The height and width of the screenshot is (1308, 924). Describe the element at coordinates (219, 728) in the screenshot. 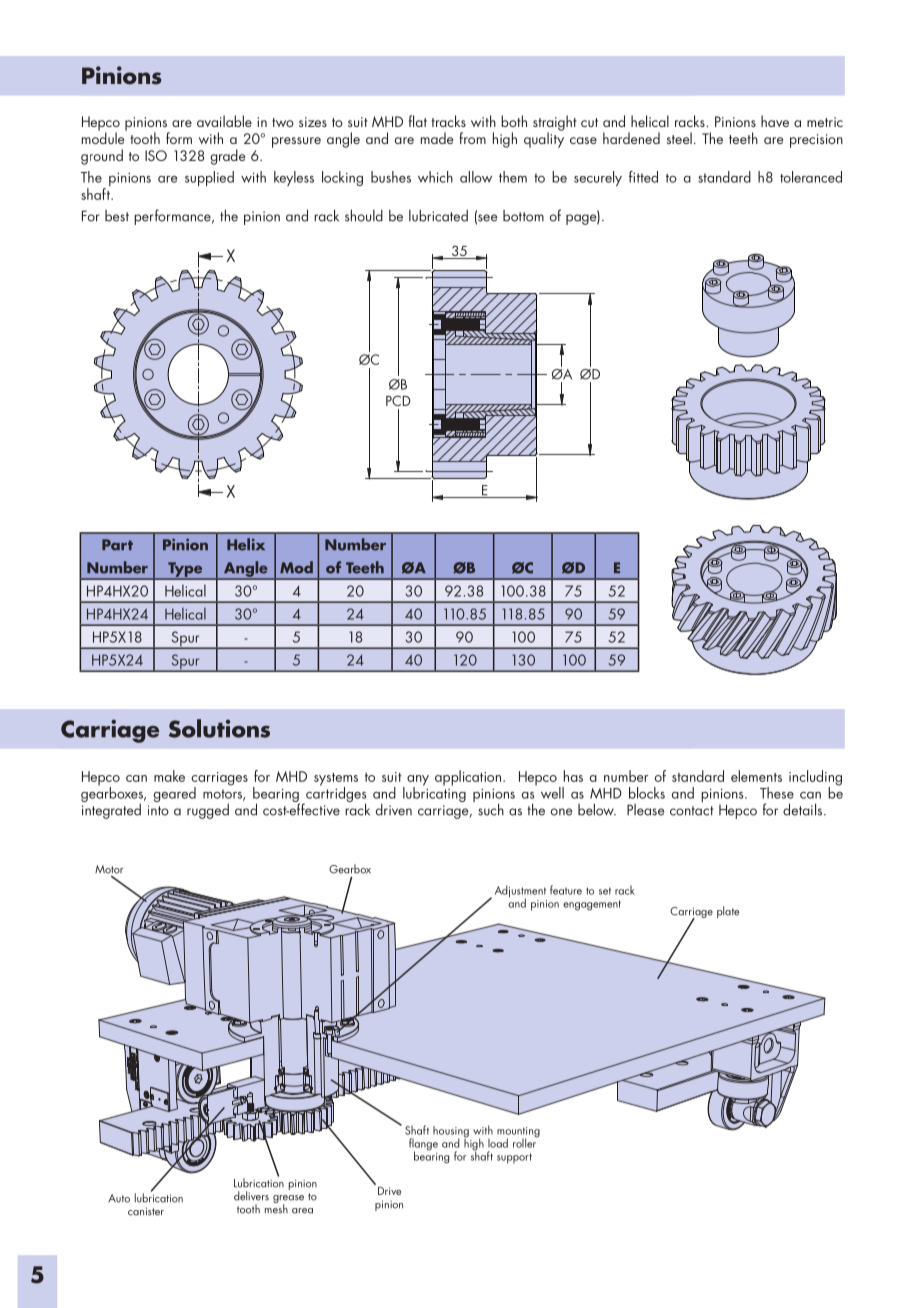

I see `Solutions` at that location.
